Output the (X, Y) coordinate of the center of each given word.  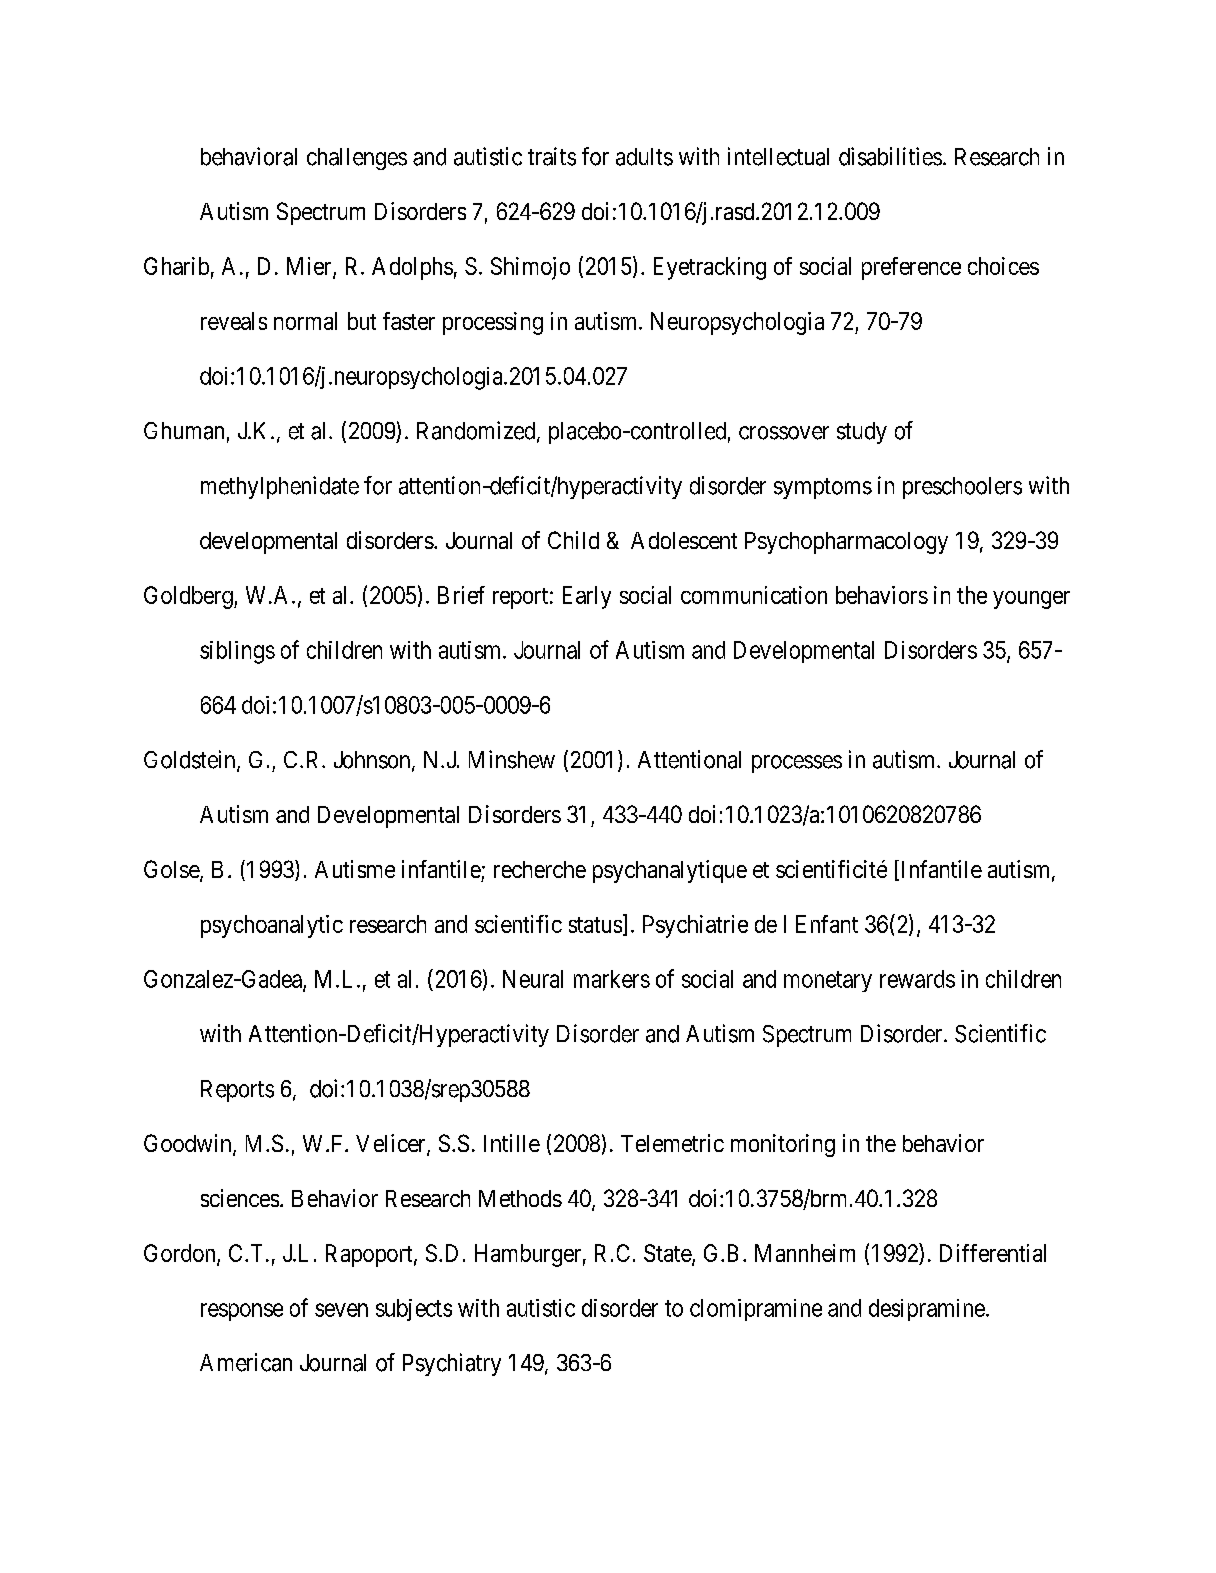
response (242, 1312)
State (668, 1254)
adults (644, 157)
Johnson (373, 761)
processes (797, 764)
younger (1031, 600)
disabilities (890, 156)
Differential (993, 1253)
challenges (357, 159)
